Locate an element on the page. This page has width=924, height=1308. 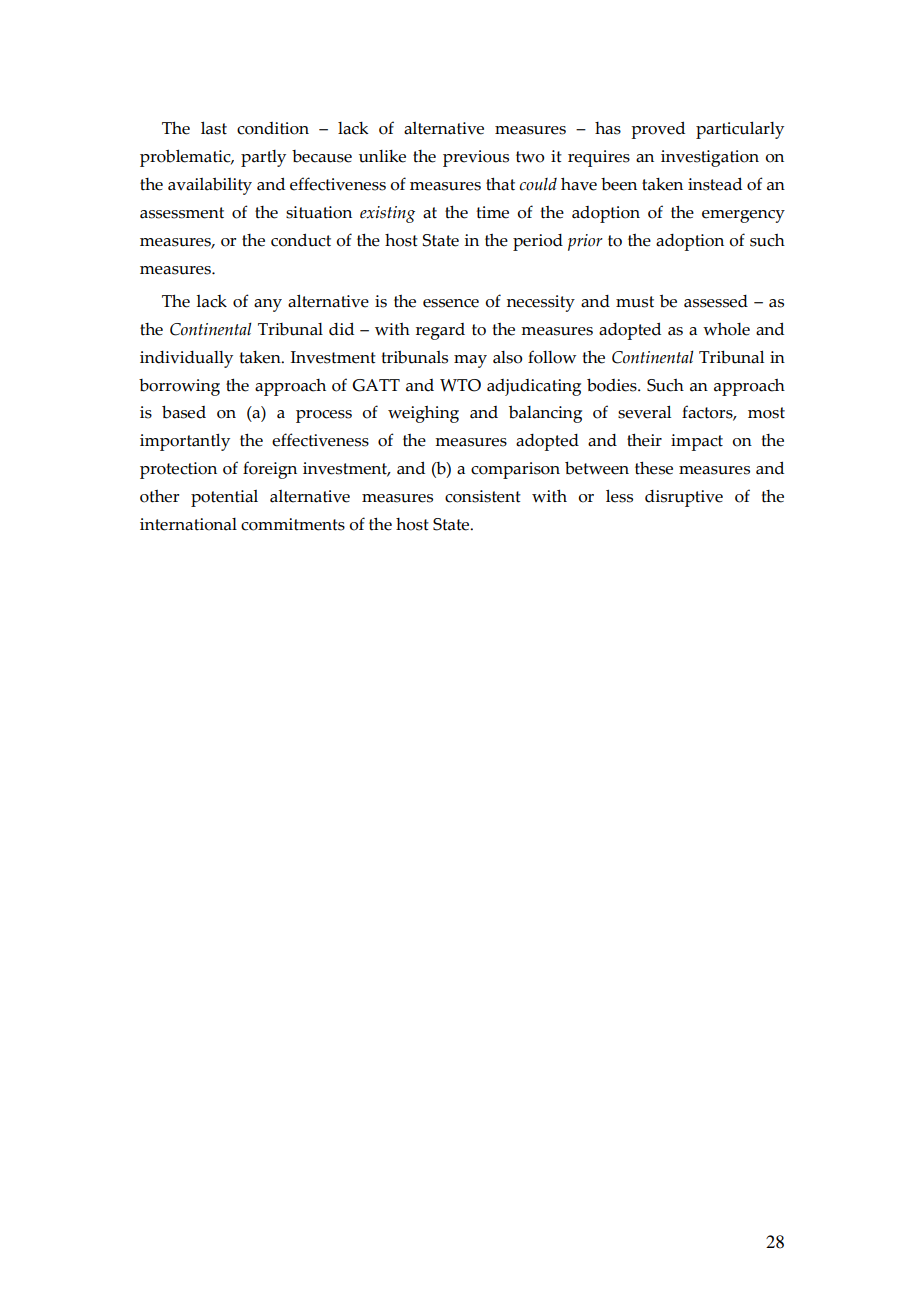
whole is located at coordinates (726, 329).
